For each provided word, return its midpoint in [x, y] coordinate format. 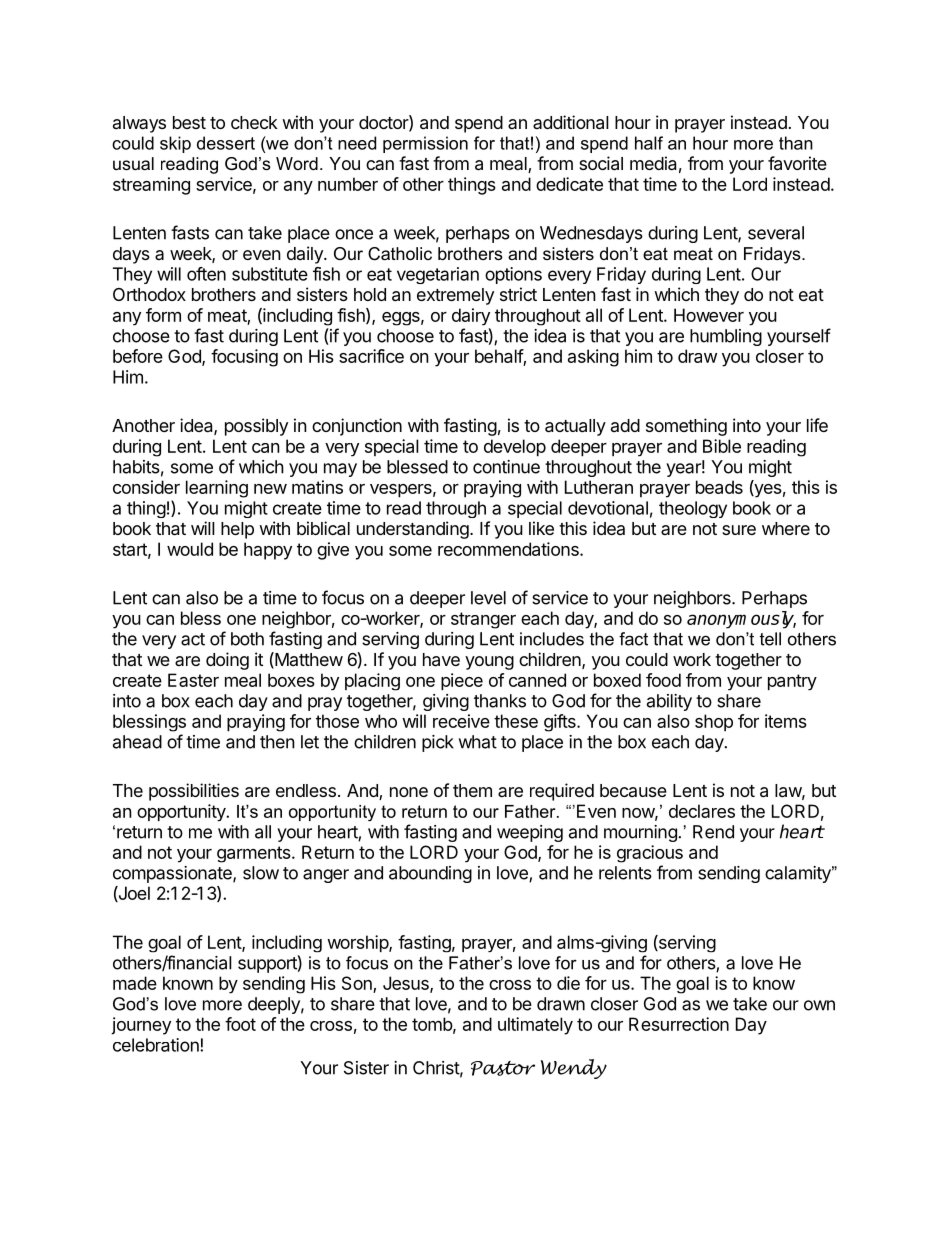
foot [240, 1024]
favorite [797, 163]
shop [714, 723]
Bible [722, 446]
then [277, 742]
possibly [256, 427]
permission [425, 144]
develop [515, 448]
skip [175, 144]
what [478, 742]
